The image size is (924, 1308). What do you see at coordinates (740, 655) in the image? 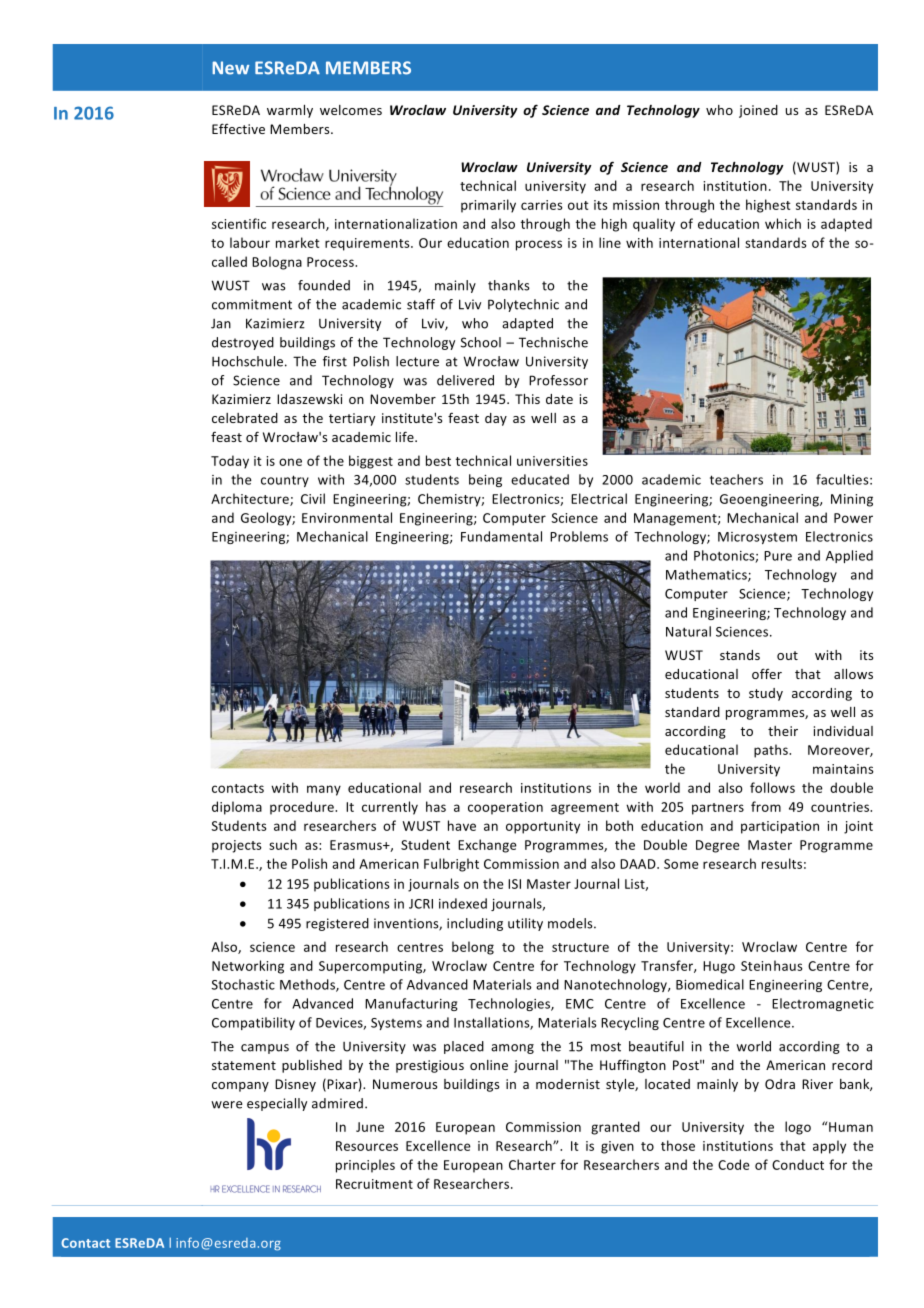
I see `stands` at bounding box center [740, 655].
